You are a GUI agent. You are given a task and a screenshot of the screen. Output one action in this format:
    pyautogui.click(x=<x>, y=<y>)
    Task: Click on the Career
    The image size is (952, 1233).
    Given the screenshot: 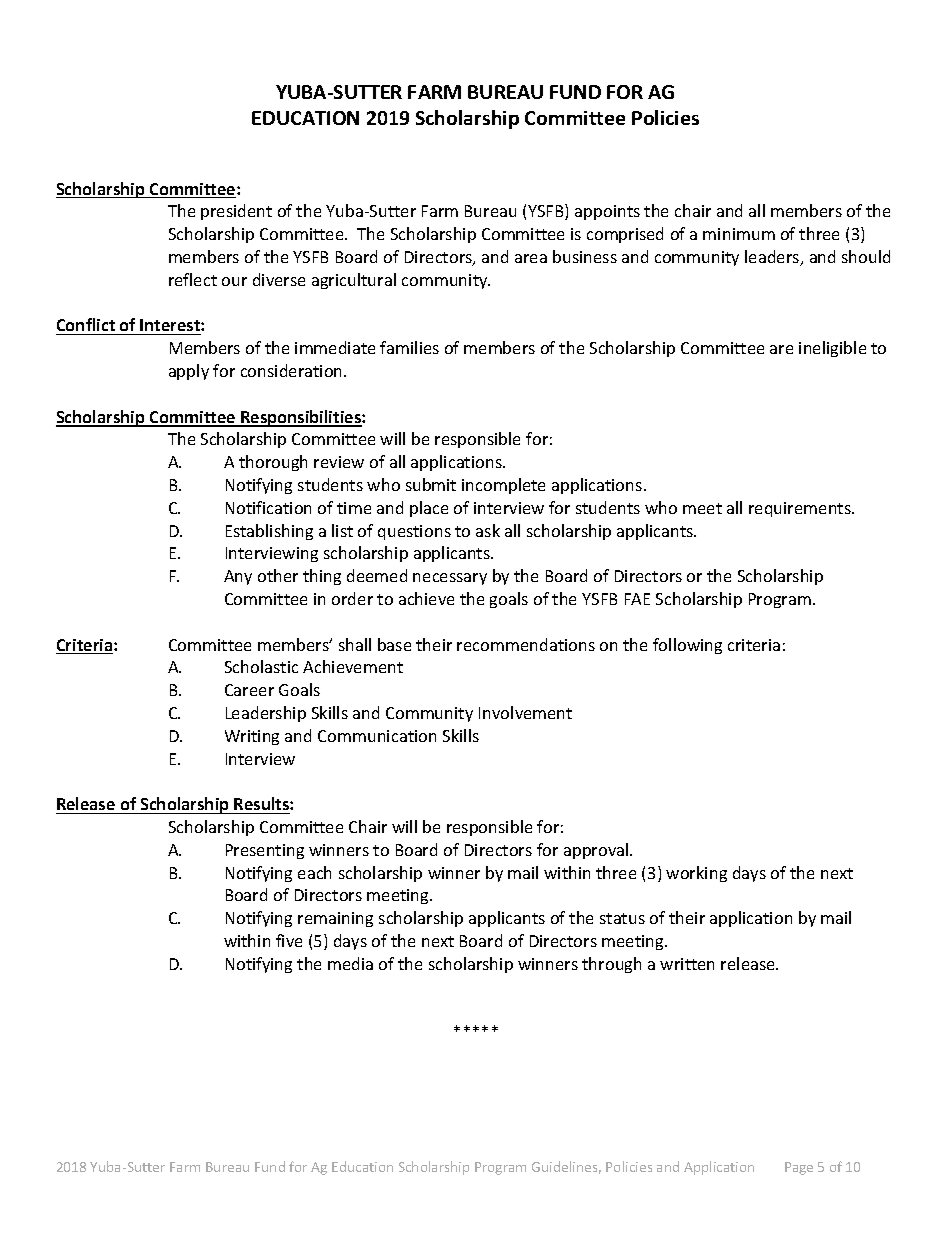 What is the action you would take?
    pyautogui.click(x=249, y=690)
